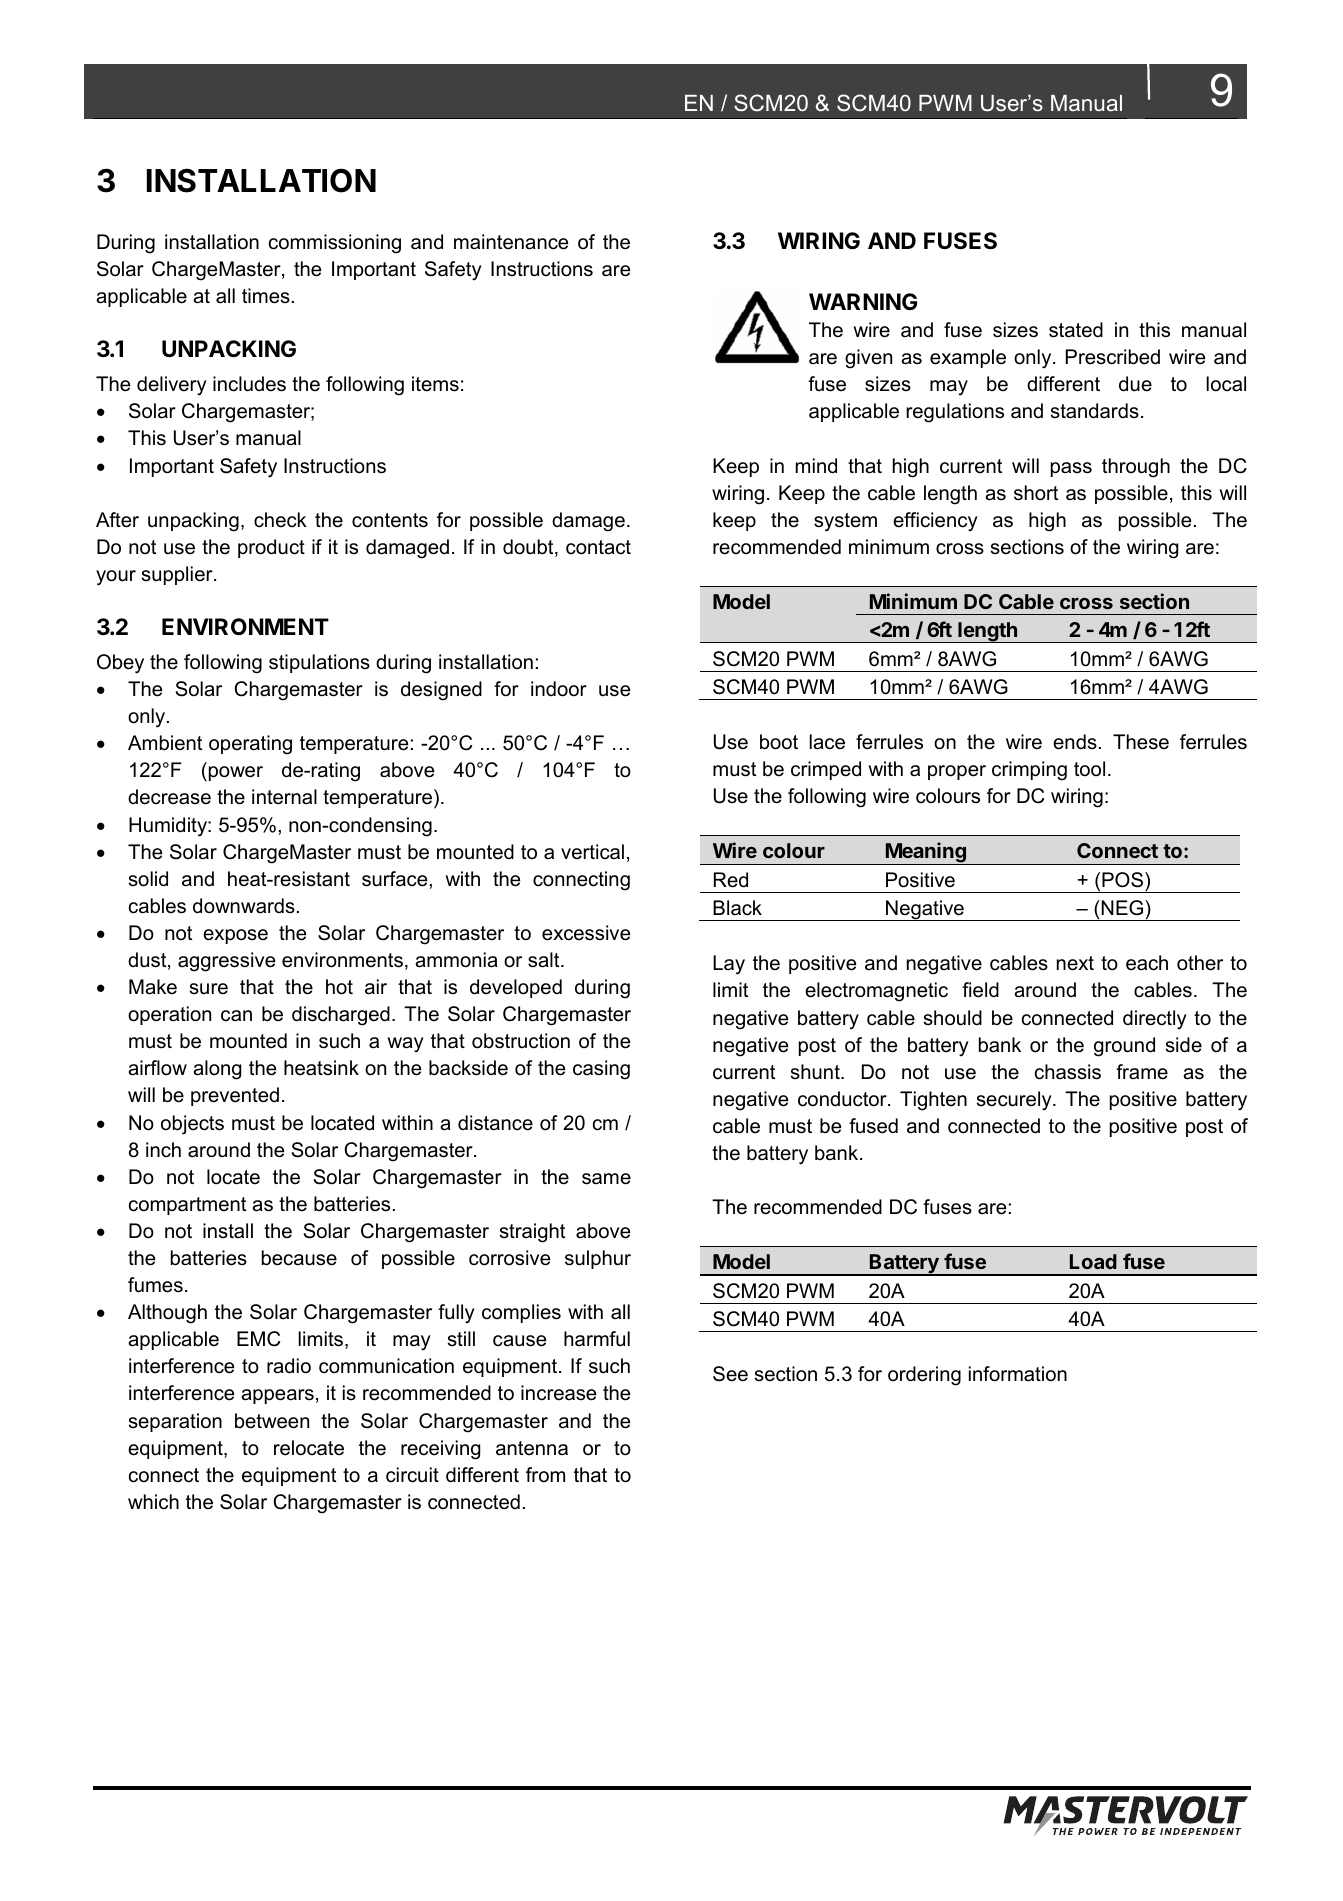 This image has width=1343, height=1901. What do you see at coordinates (511, 242) in the image?
I see `maintenance` at bounding box center [511, 242].
